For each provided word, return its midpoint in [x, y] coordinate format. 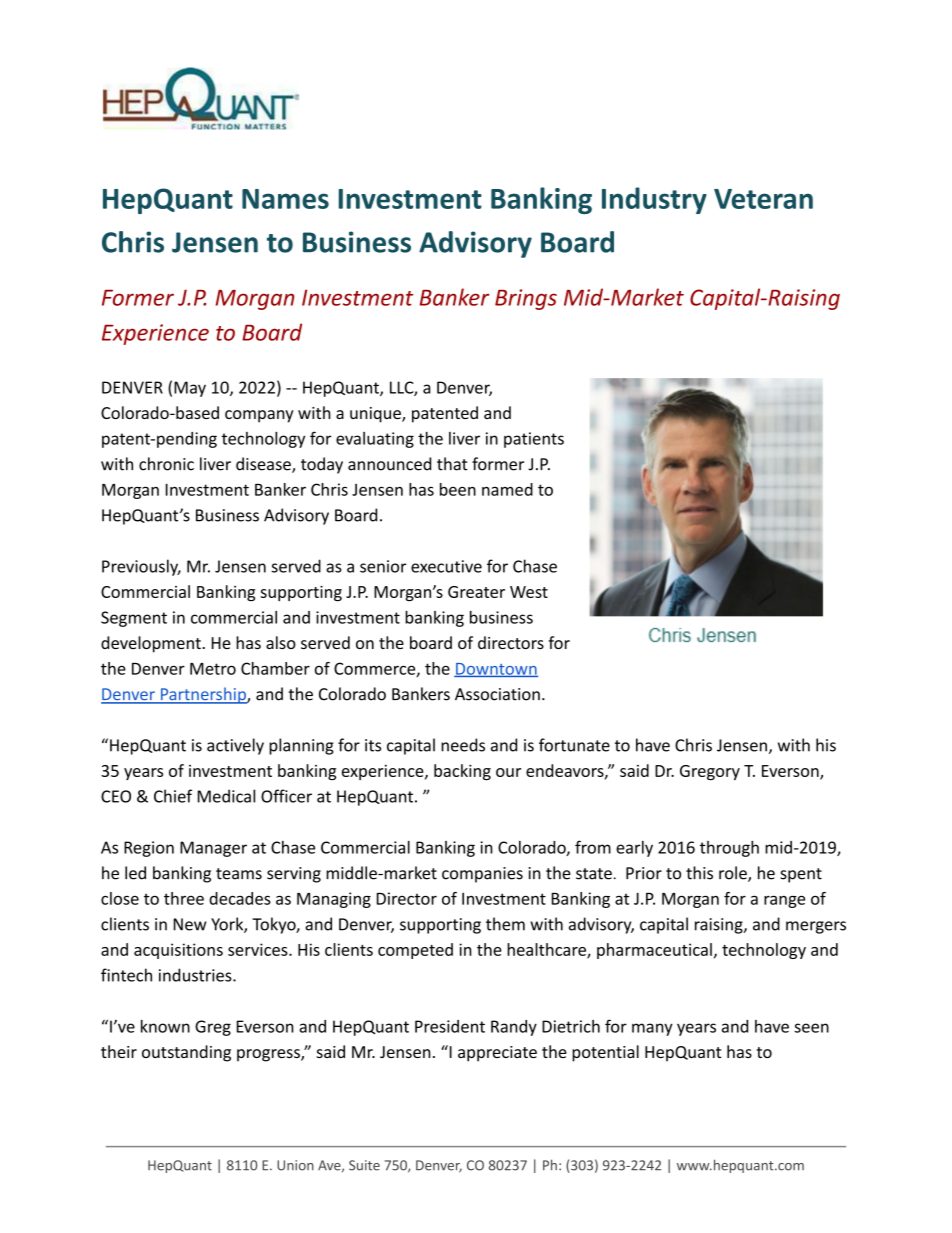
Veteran [763, 199]
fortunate [574, 745]
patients [534, 440]
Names [285, 199]
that [452, 464]
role [734, 874]
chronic [166, 464]
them [505, 924]
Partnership [203, 695]
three [184, 898]
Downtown [496, 670]
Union [295, 1165]
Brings [526, 299]
